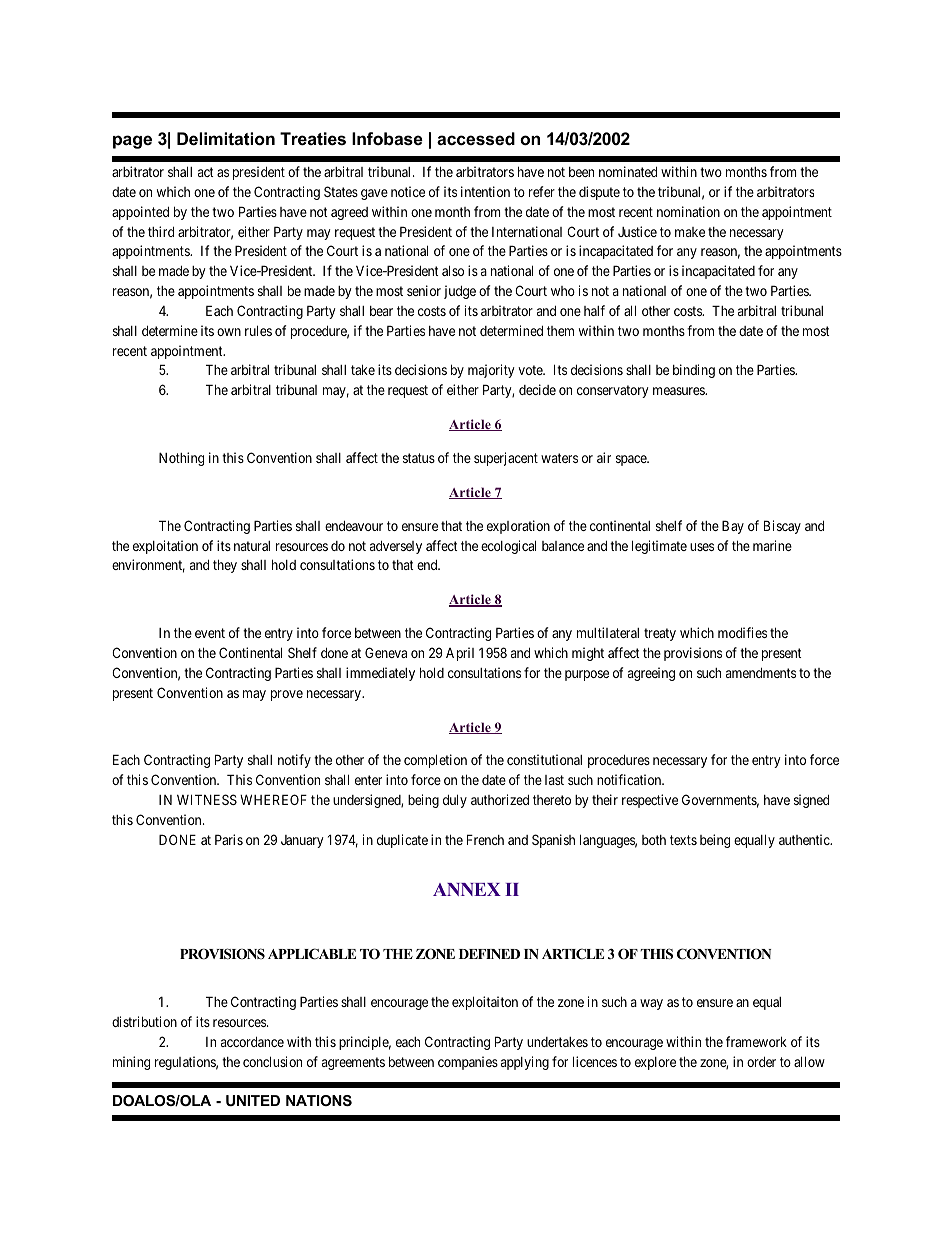  I want to click on companies, so click(468, 1063).
